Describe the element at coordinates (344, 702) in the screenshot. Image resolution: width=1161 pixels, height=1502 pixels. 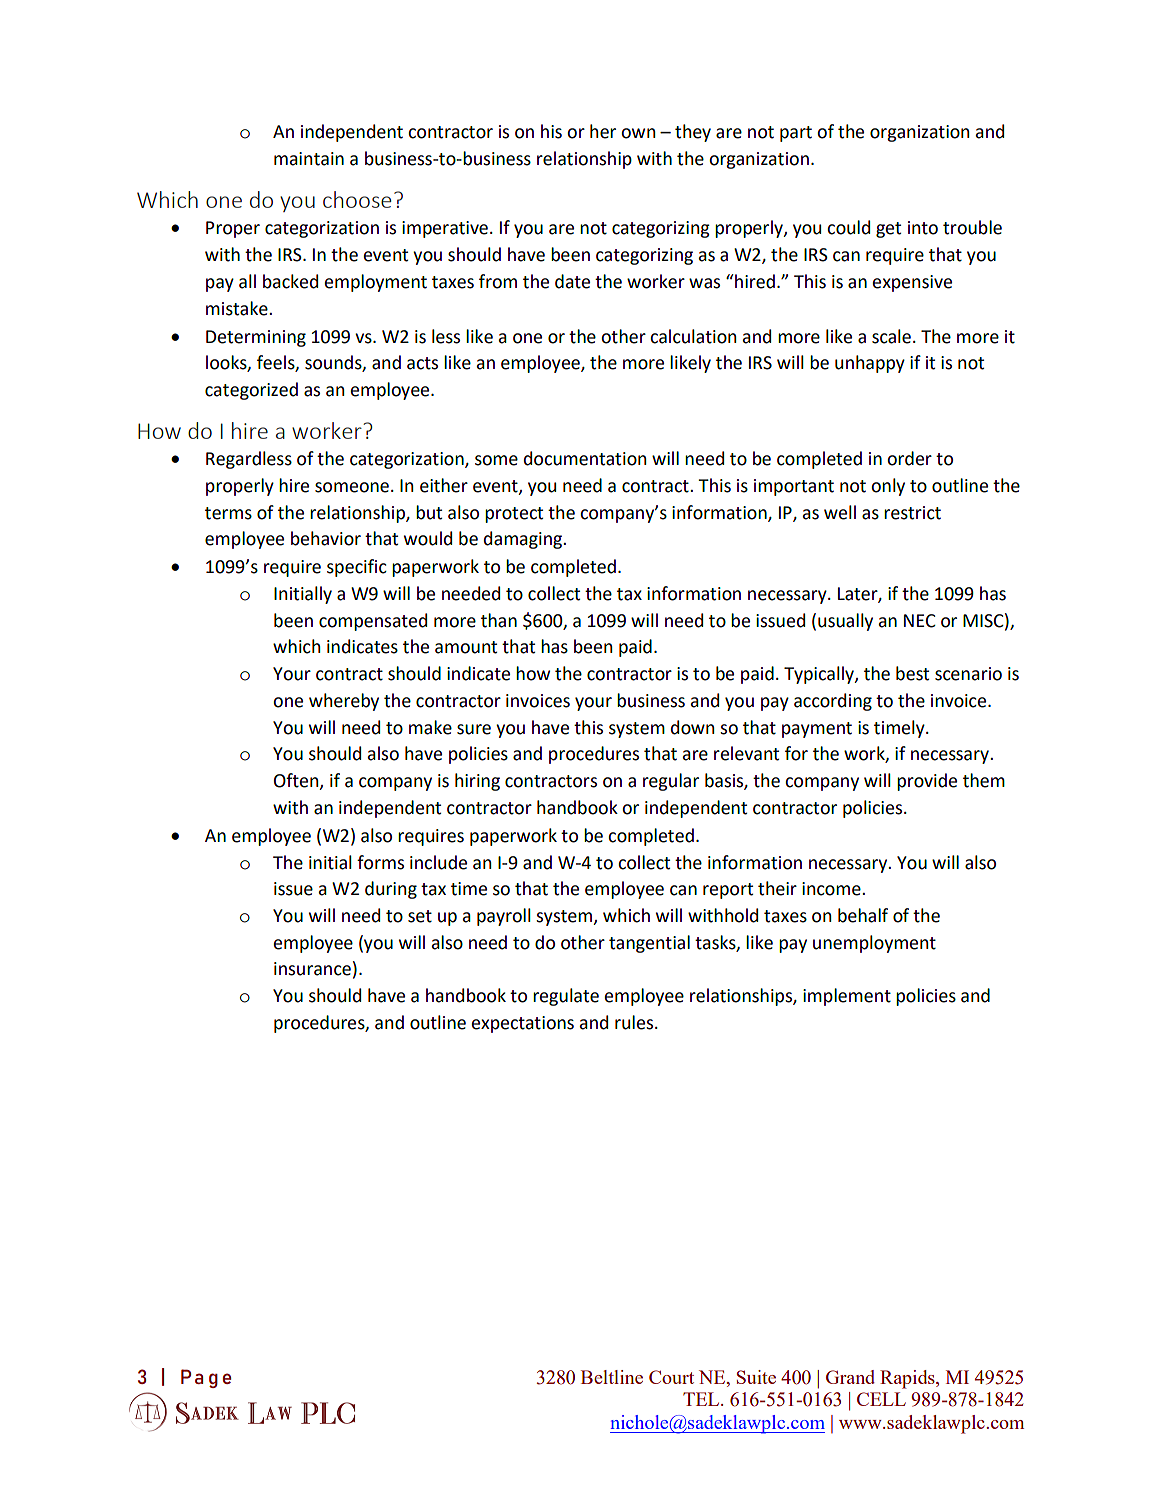
I see `whereby` at that location.
